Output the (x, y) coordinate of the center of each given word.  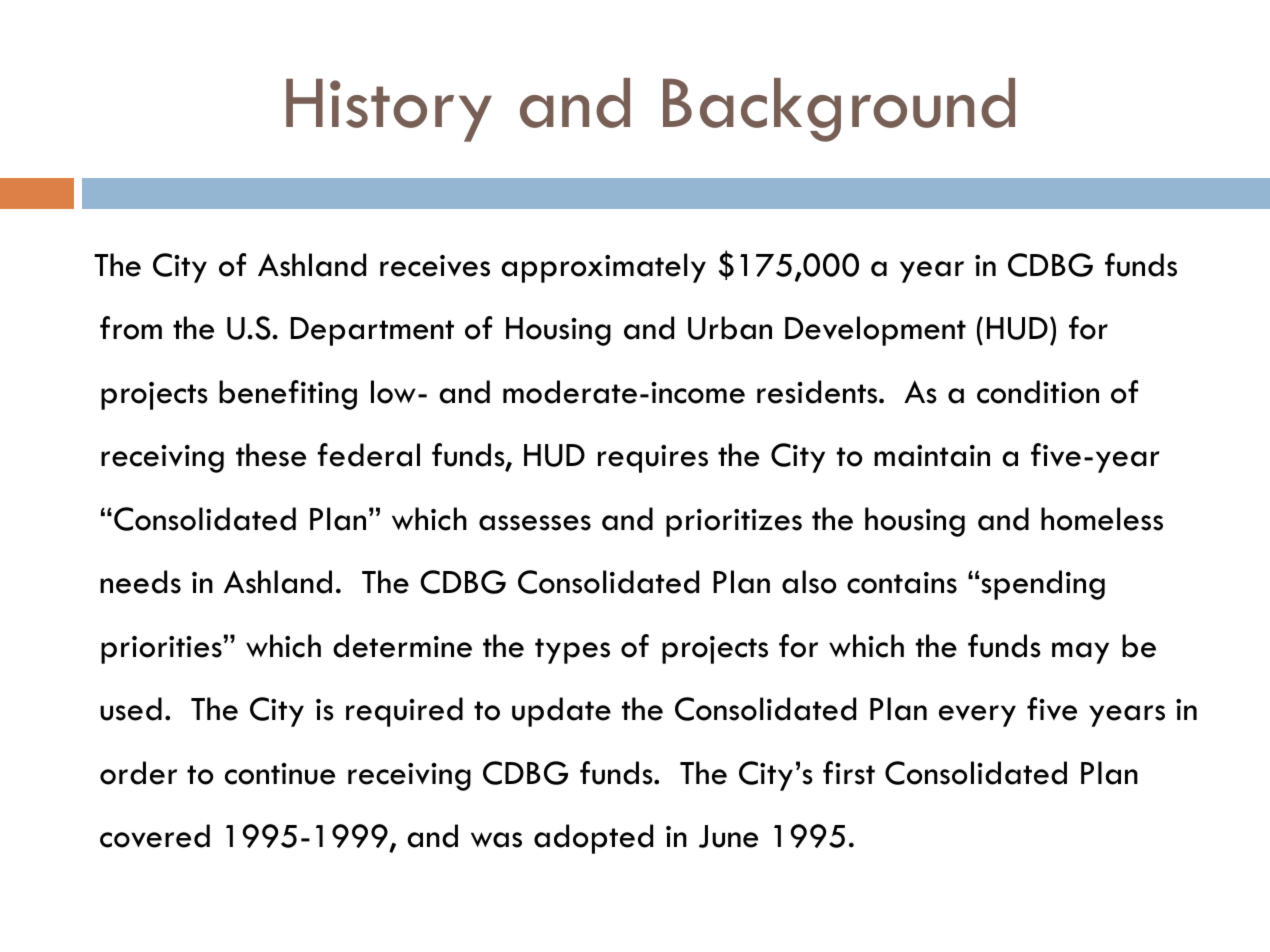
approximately (603, 268)
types (572, 651)
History (389, 110)
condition (1038, 392)
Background (839, 110)
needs (140, 582)
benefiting (288, 395)
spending (1043, 585)
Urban (730, 328)
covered (155, 836)
